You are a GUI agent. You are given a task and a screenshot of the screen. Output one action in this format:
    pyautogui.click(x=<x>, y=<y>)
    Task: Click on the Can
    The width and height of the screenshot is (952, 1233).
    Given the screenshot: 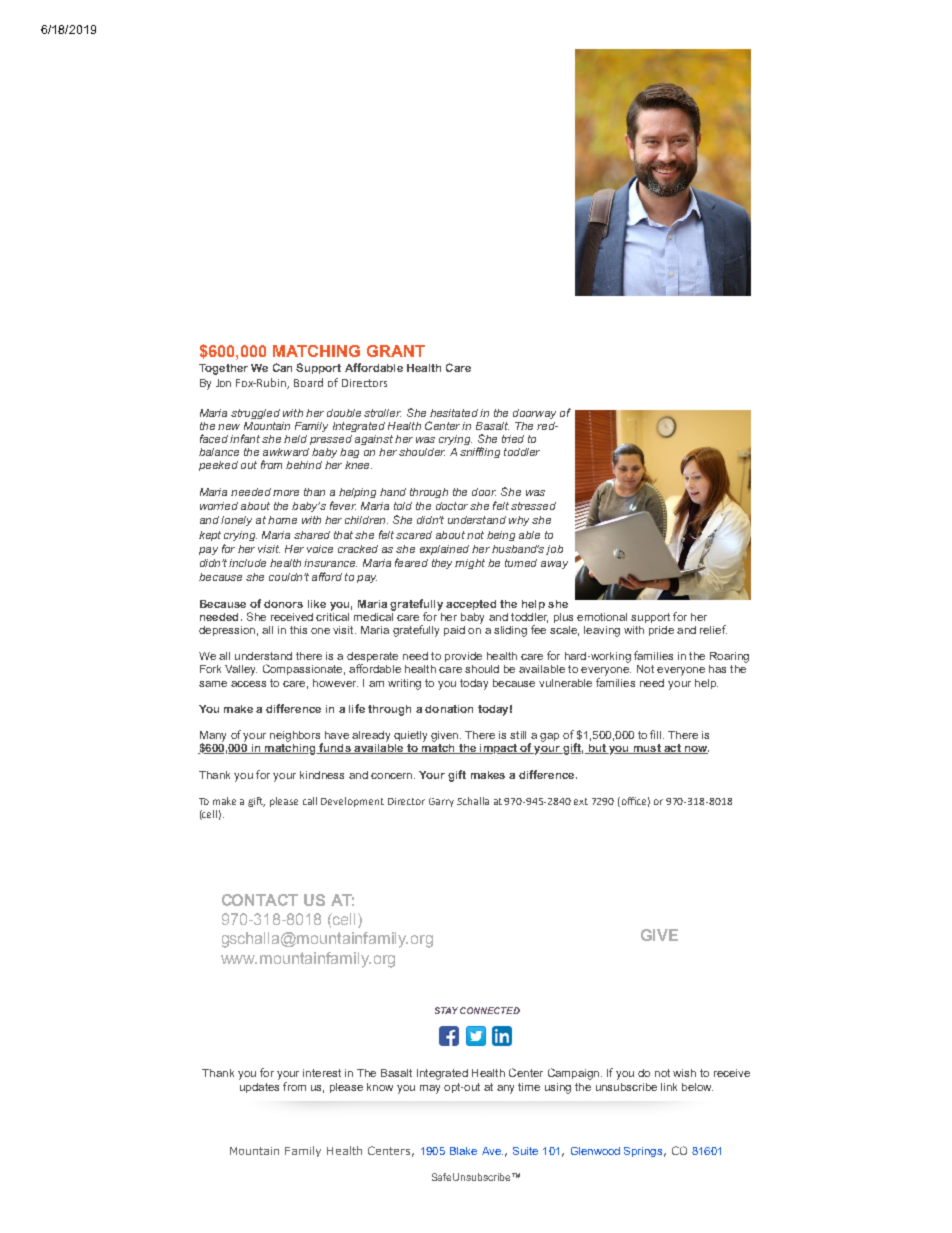 What is the action you would take?
    pyautogui.click(x=282, y=367)
